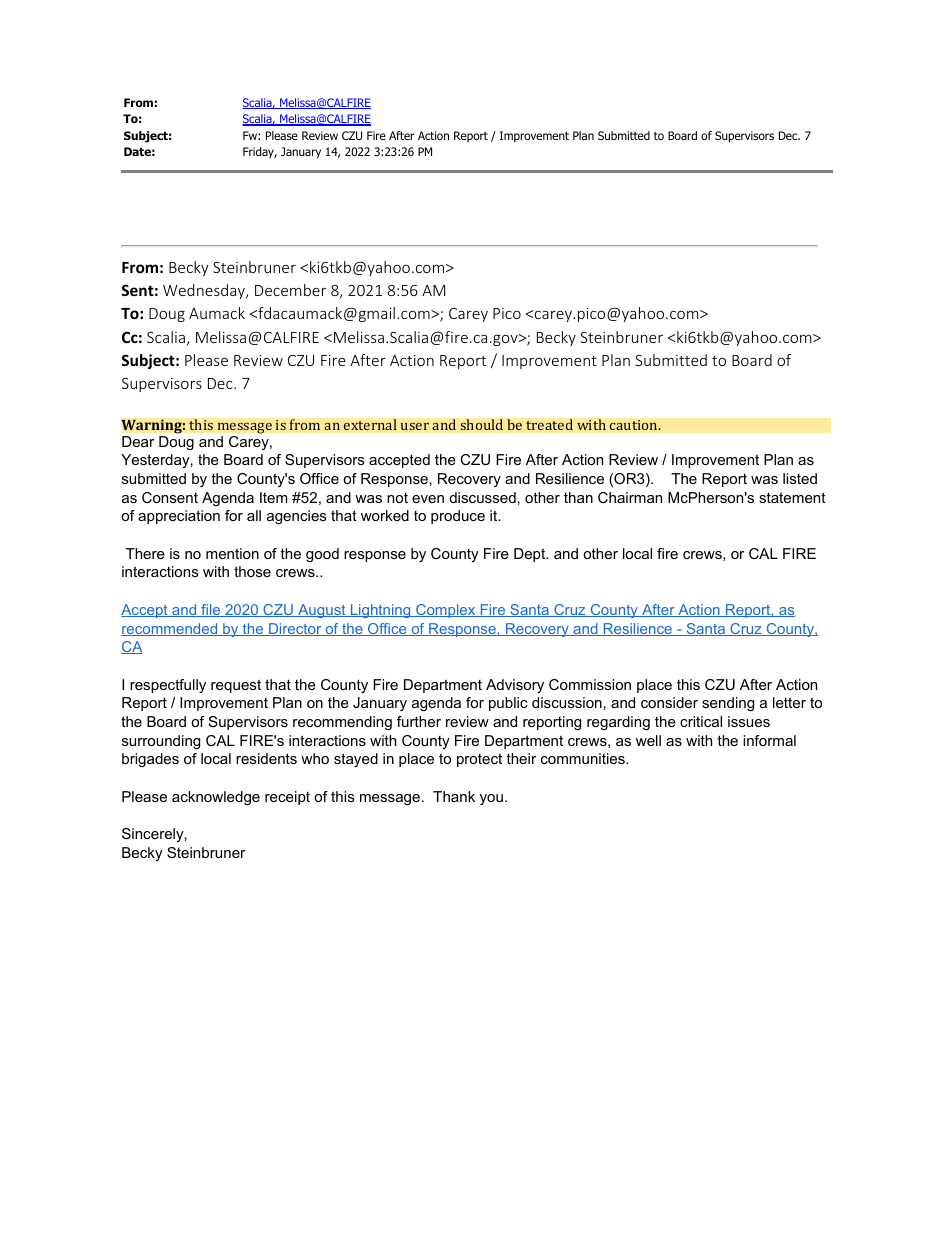  Describe the element at coordinates (800, 478) in the document. I see `listed` at that location.
